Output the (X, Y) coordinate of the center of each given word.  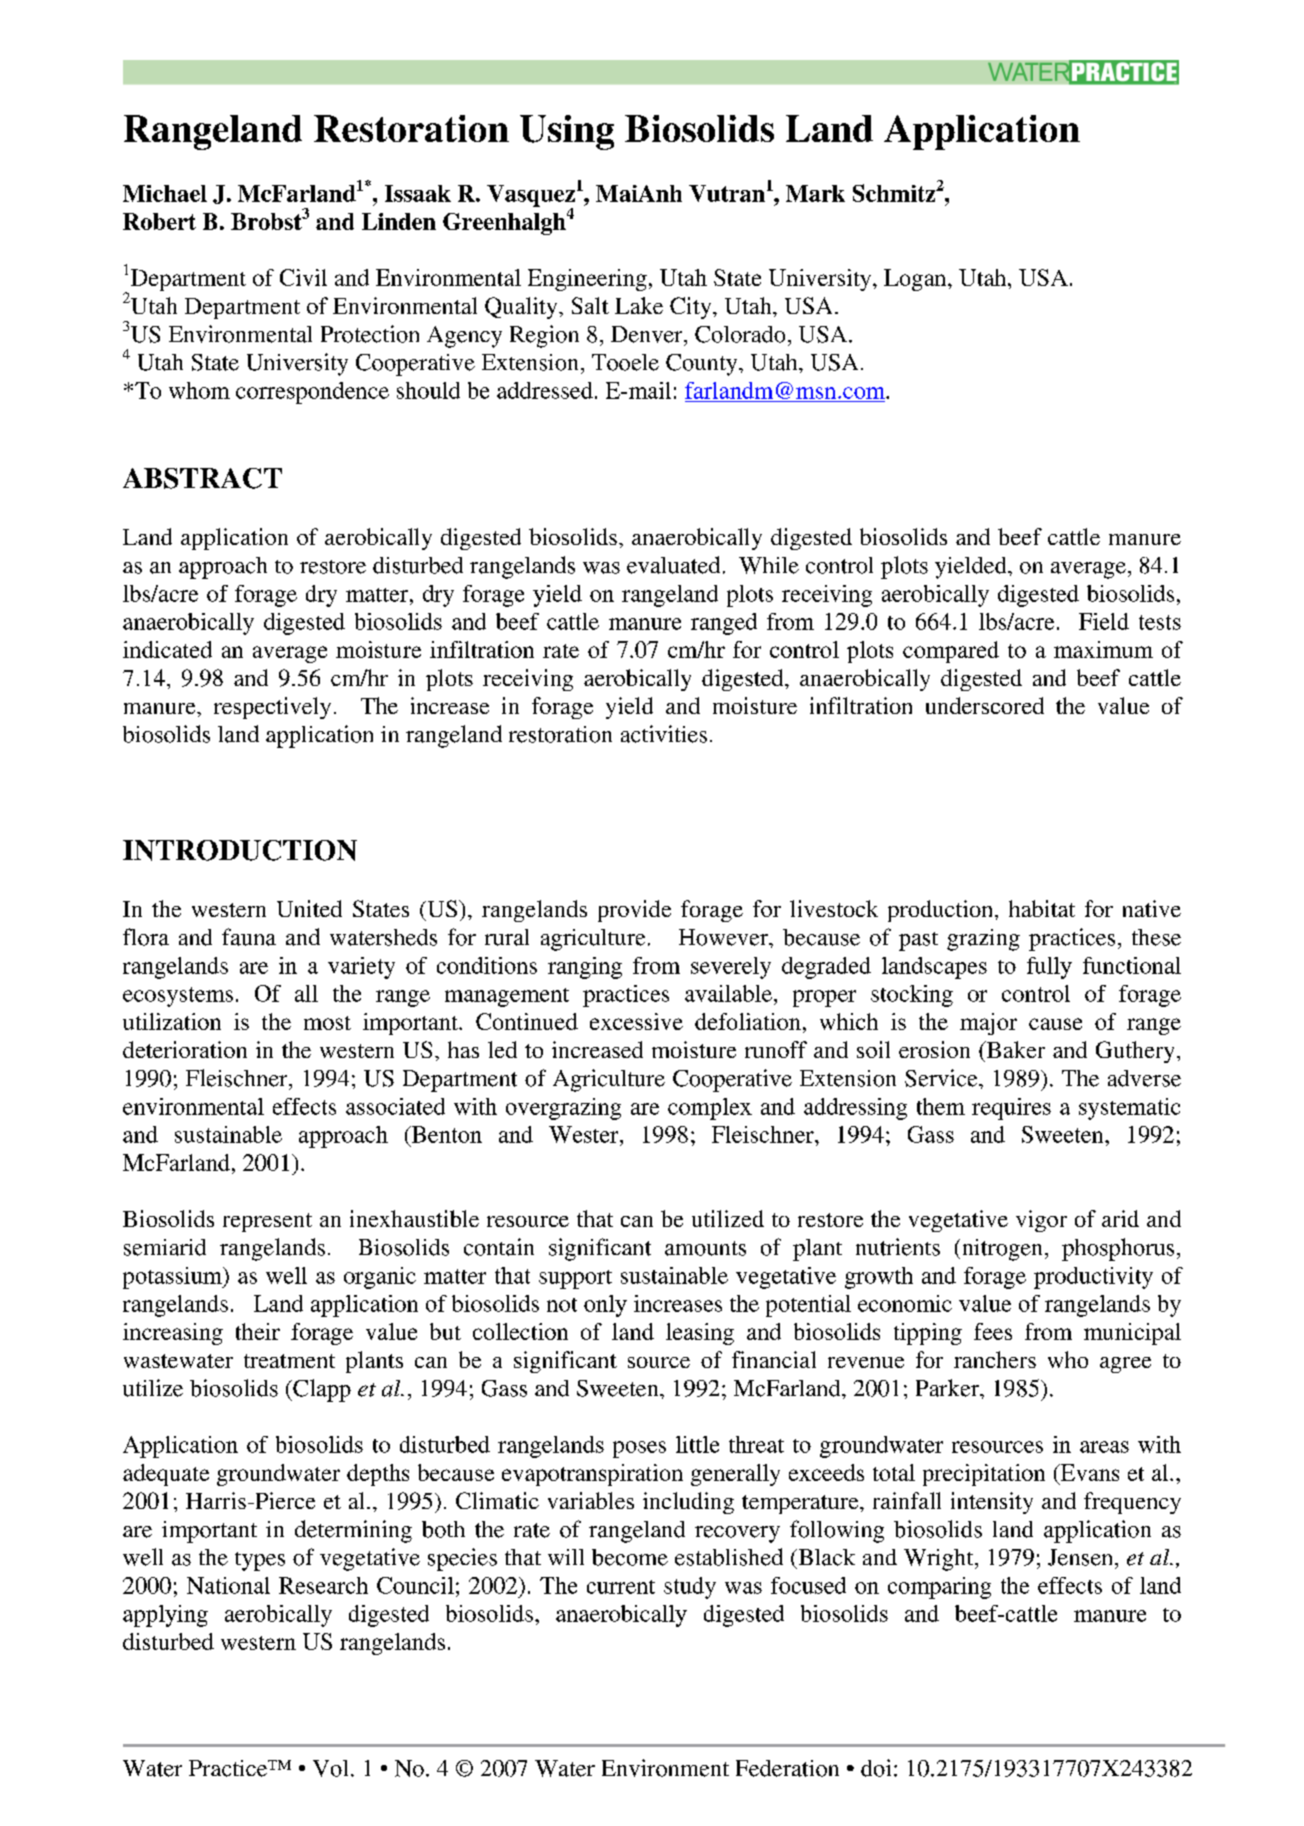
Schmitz (894, 193)
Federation (787, 1768)
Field (1104, 621)
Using (567, 132)
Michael (165, 193)
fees (993, 1331)
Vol (330, 1768)
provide (634, 911)
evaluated (673, 565)
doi (876, 1768)
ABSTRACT (202, 478)
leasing (700, 1334)
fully (1049, 968)
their (258, 1331)
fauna (249, 937)
